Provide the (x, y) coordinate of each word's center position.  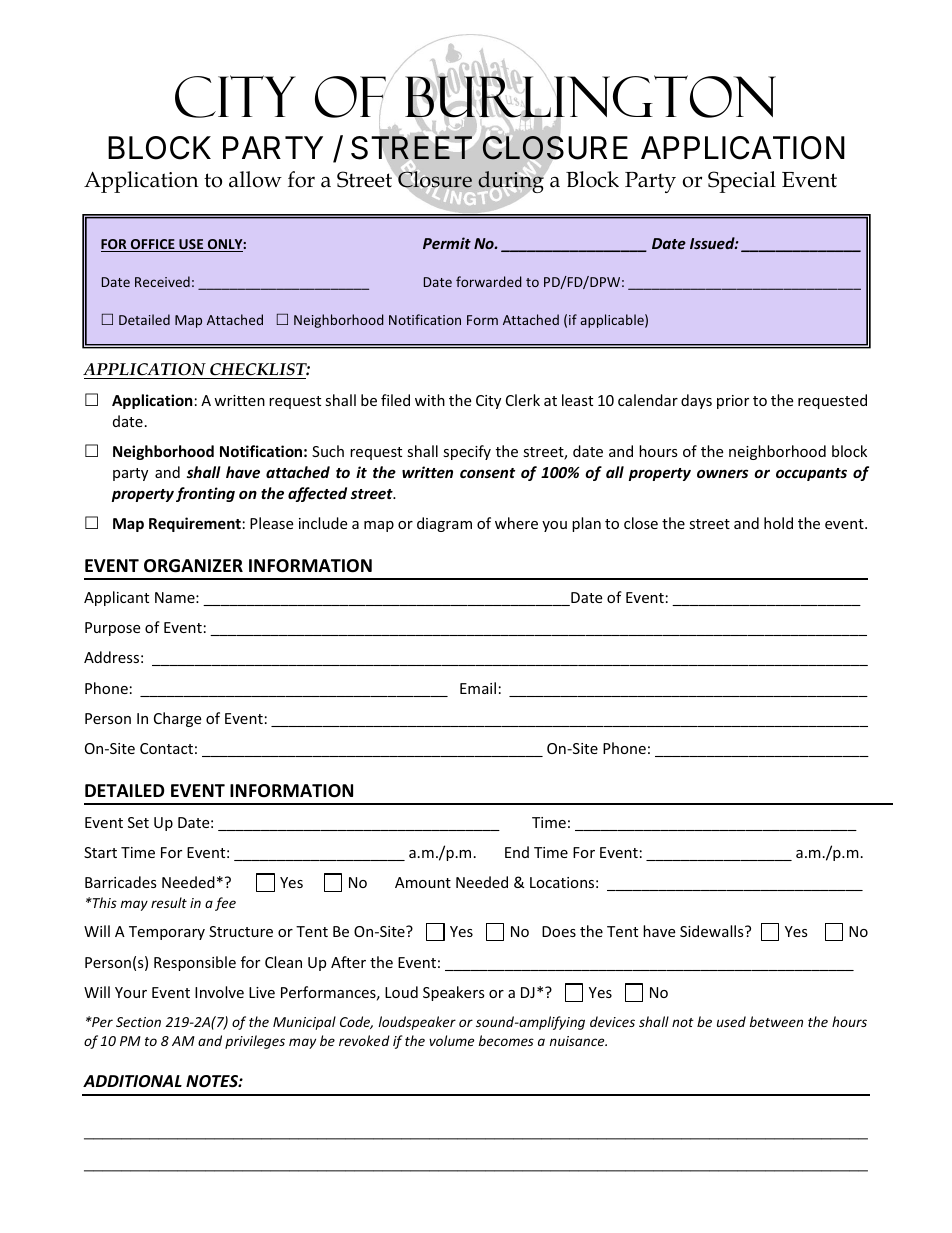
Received (162, 281)
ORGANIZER (193, 566)
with (430, 400)
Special (742, 182)
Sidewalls (713, 931)
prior (733, 402)
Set (138, 822)
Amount (423, 882)
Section (138, 1022)
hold (778, 523)
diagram (444, 524)
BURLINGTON (590, 96)
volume (451, 1040)
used (731, 1021)
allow (255, 179)
